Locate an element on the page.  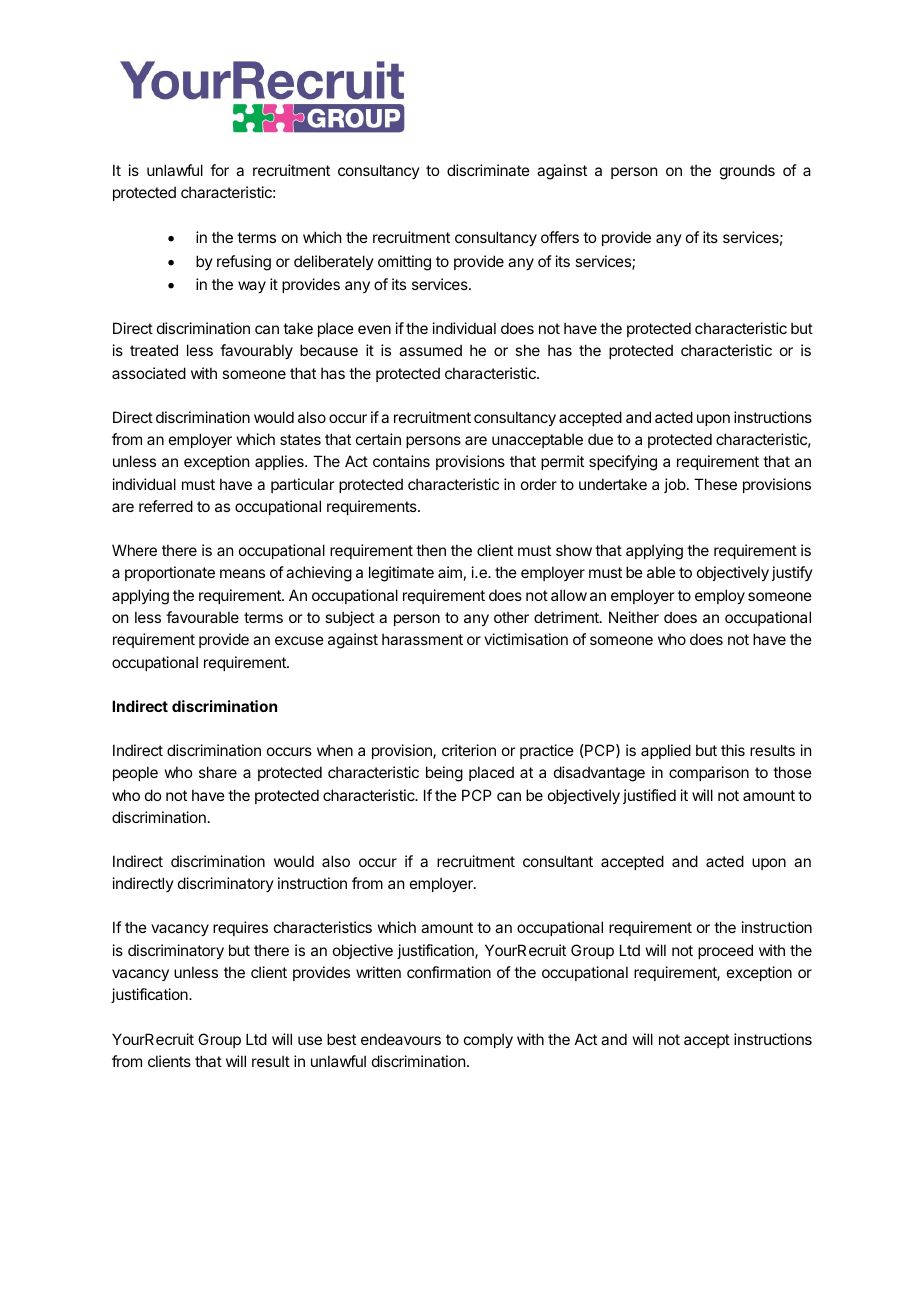
criterion is located at coordinates (469, 750).
